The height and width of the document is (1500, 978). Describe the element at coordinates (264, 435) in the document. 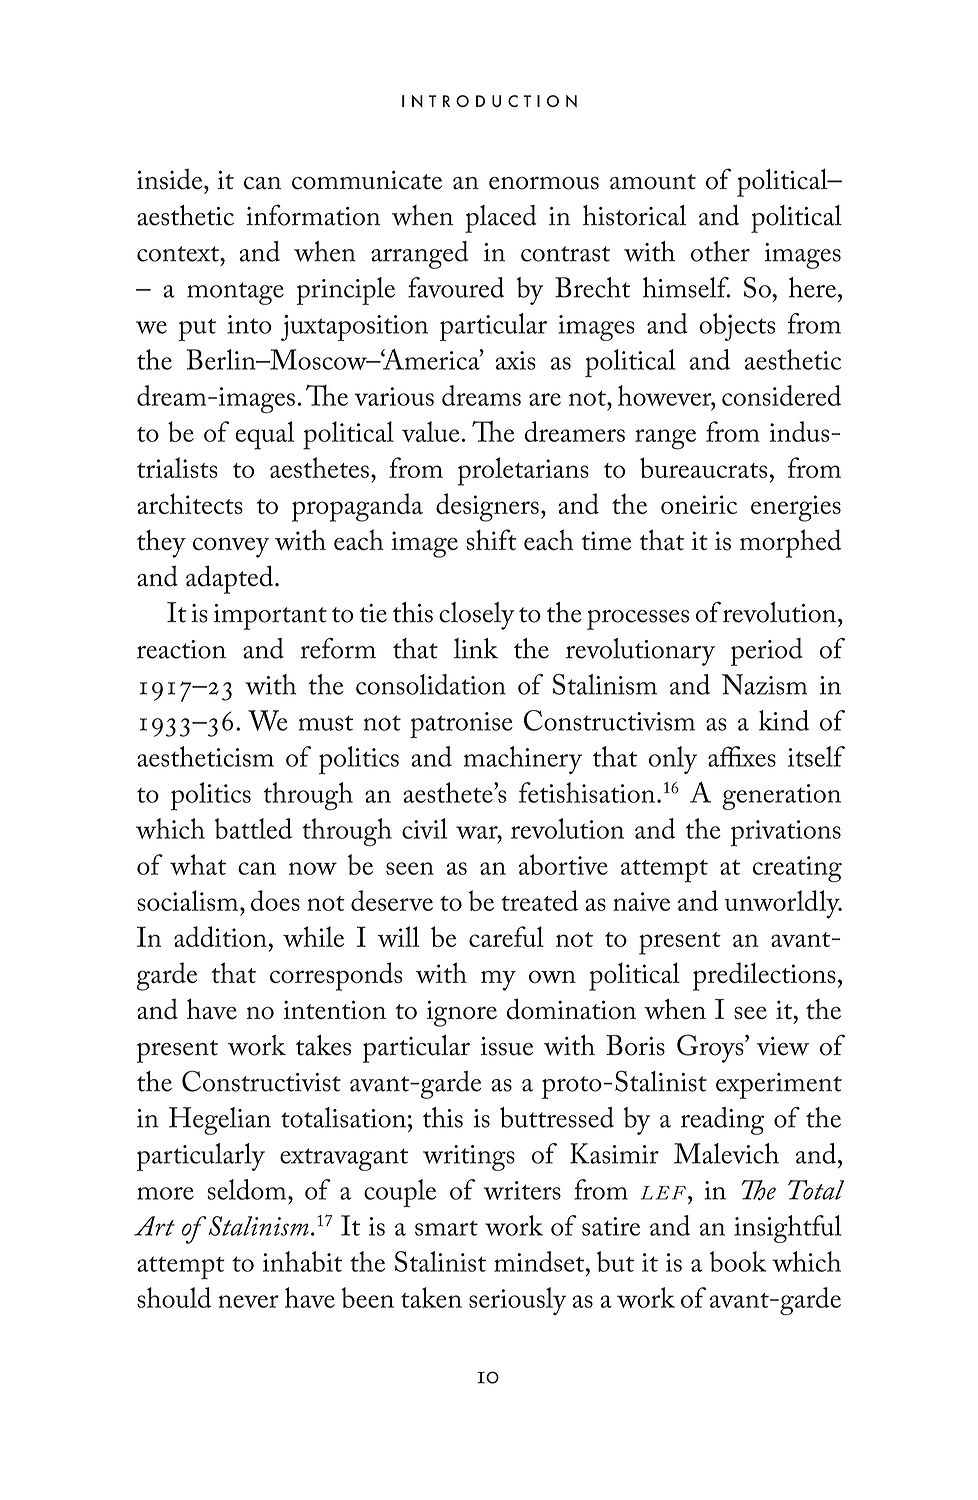

I see `equal` at that location.
